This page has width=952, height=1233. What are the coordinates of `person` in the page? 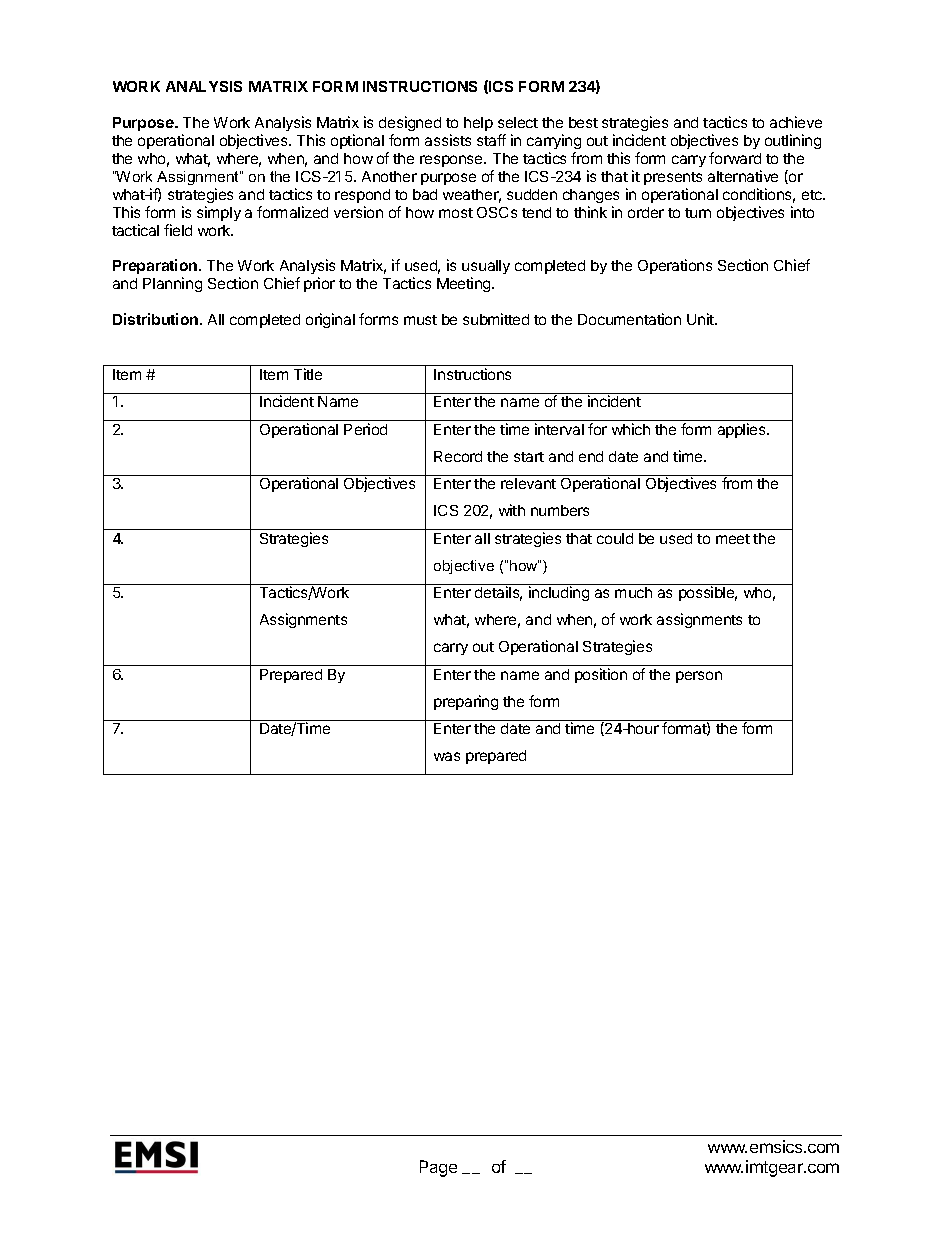 It's located at (699, 677).
